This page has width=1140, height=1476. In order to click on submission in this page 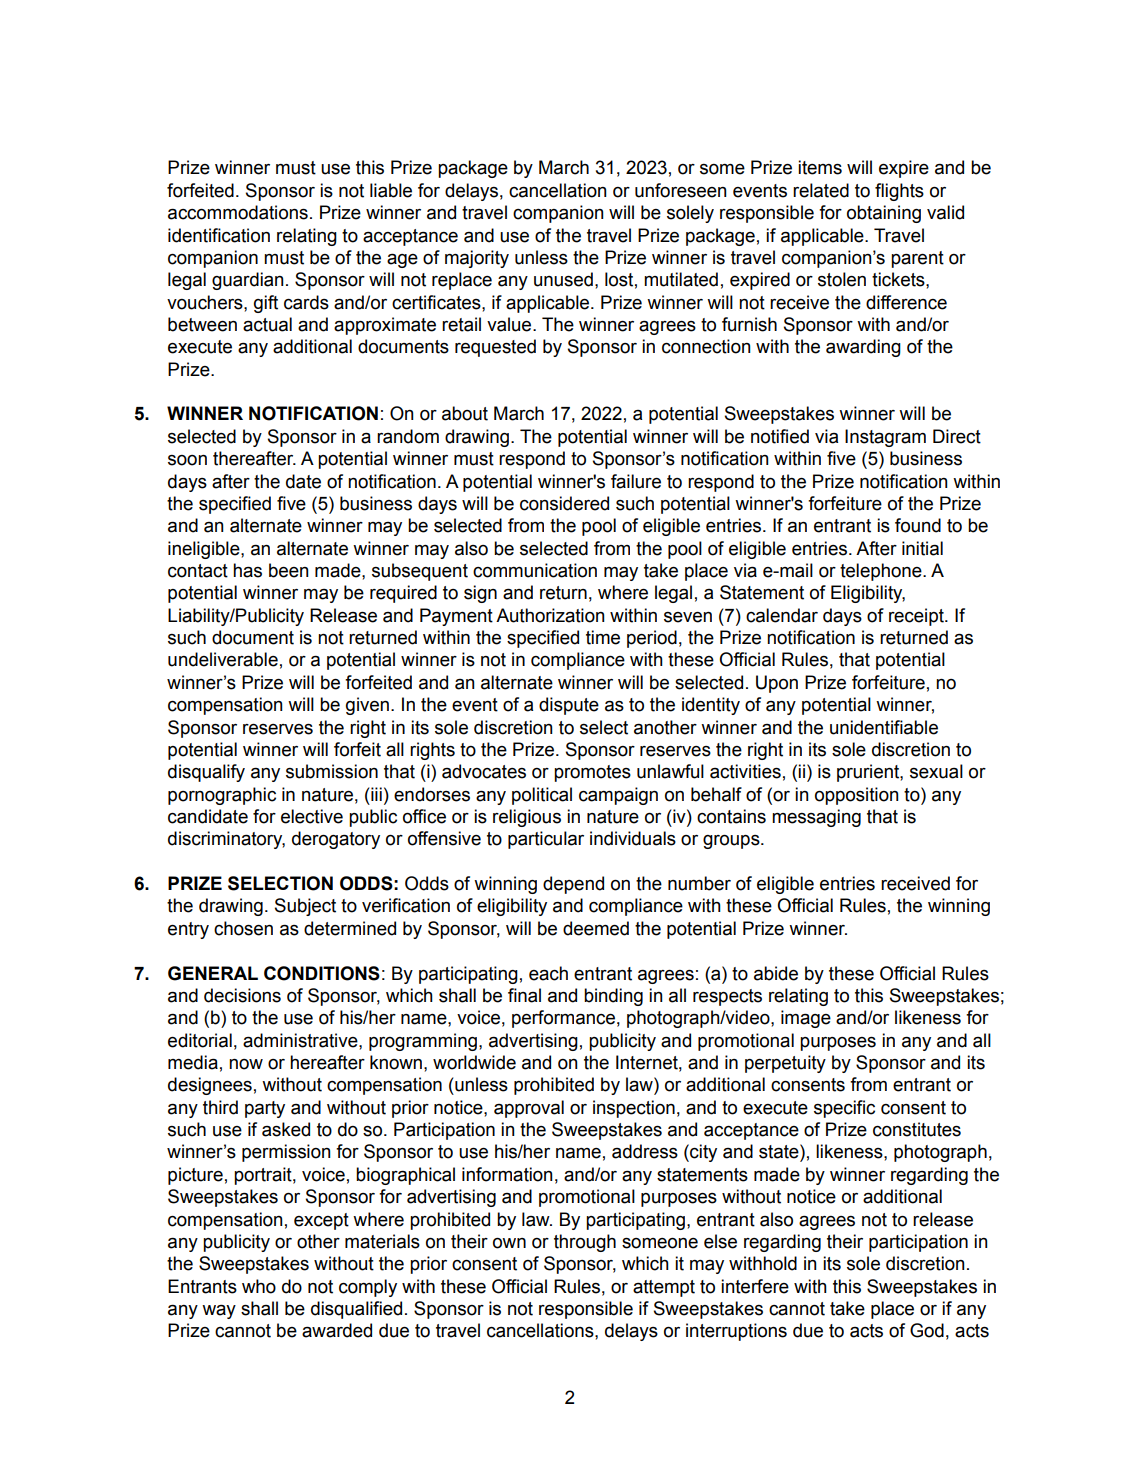, I will do `click(332, 771)`.
